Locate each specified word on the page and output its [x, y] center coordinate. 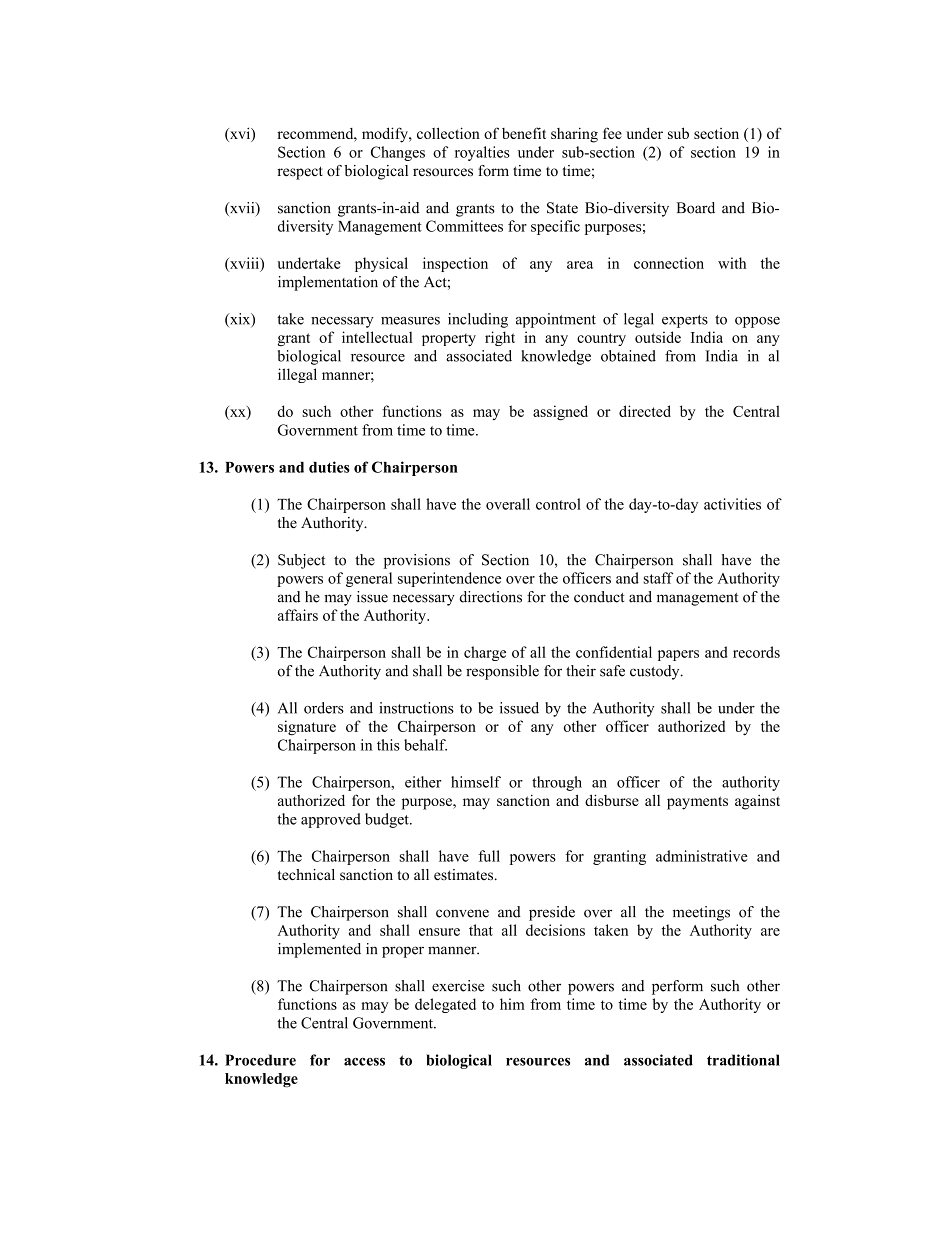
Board [695, 208]
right [500, 338]
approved [331, 820]
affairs [298, 615]
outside [658, 337]
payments [697, 803]
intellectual [377, 337]
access [364, 1062]
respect [300, 173]
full [489, 856]
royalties [482, 153]
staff [658, 578]
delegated [445, 1005]
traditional [743, 1060]
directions [491, 597]
